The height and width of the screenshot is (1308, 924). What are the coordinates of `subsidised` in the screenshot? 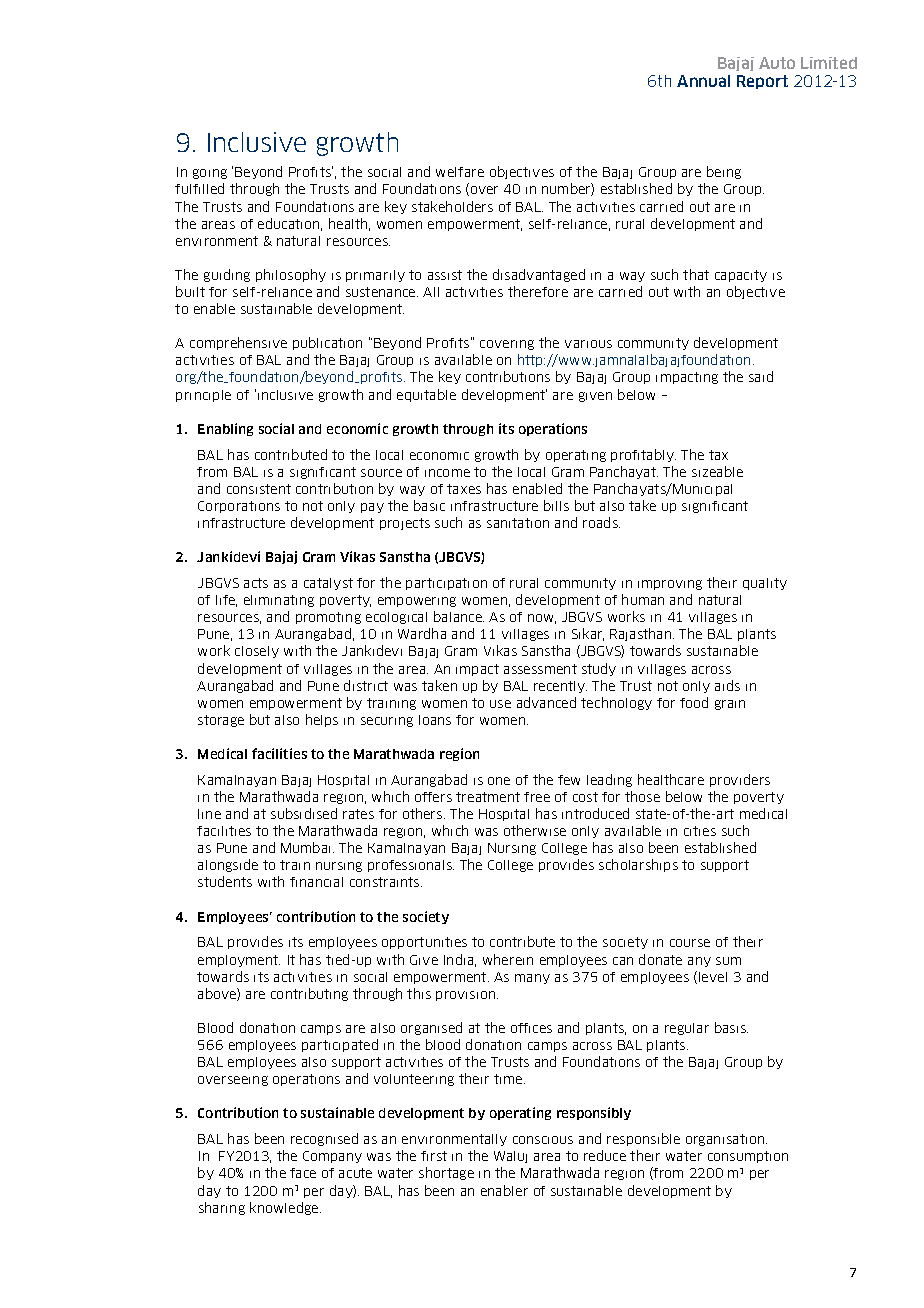 It's located at (304, 813).
